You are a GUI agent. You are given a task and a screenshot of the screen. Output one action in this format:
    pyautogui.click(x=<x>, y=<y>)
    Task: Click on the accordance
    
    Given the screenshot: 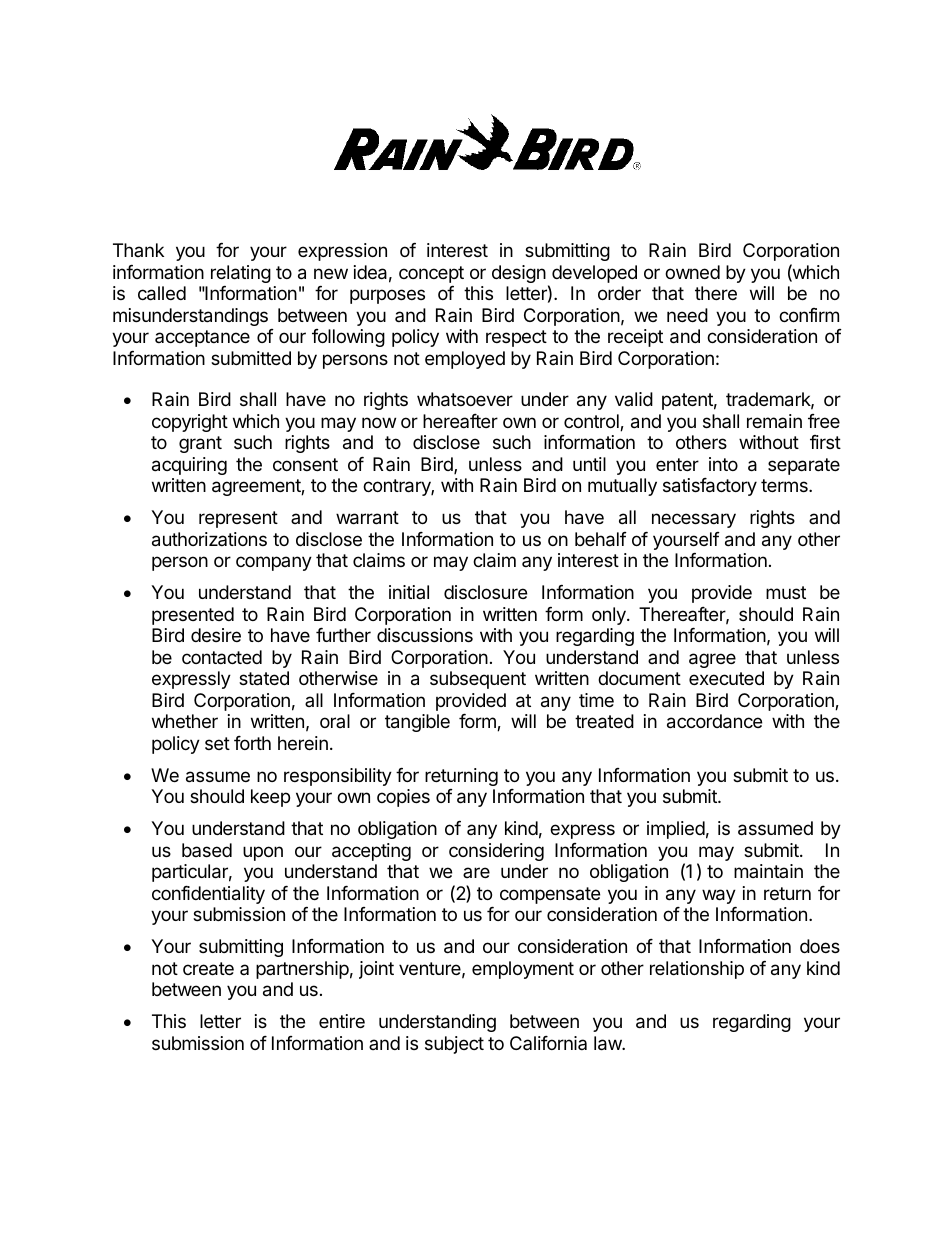 What is the action you would take?
    pyautogui.click(x=714, y=721)
